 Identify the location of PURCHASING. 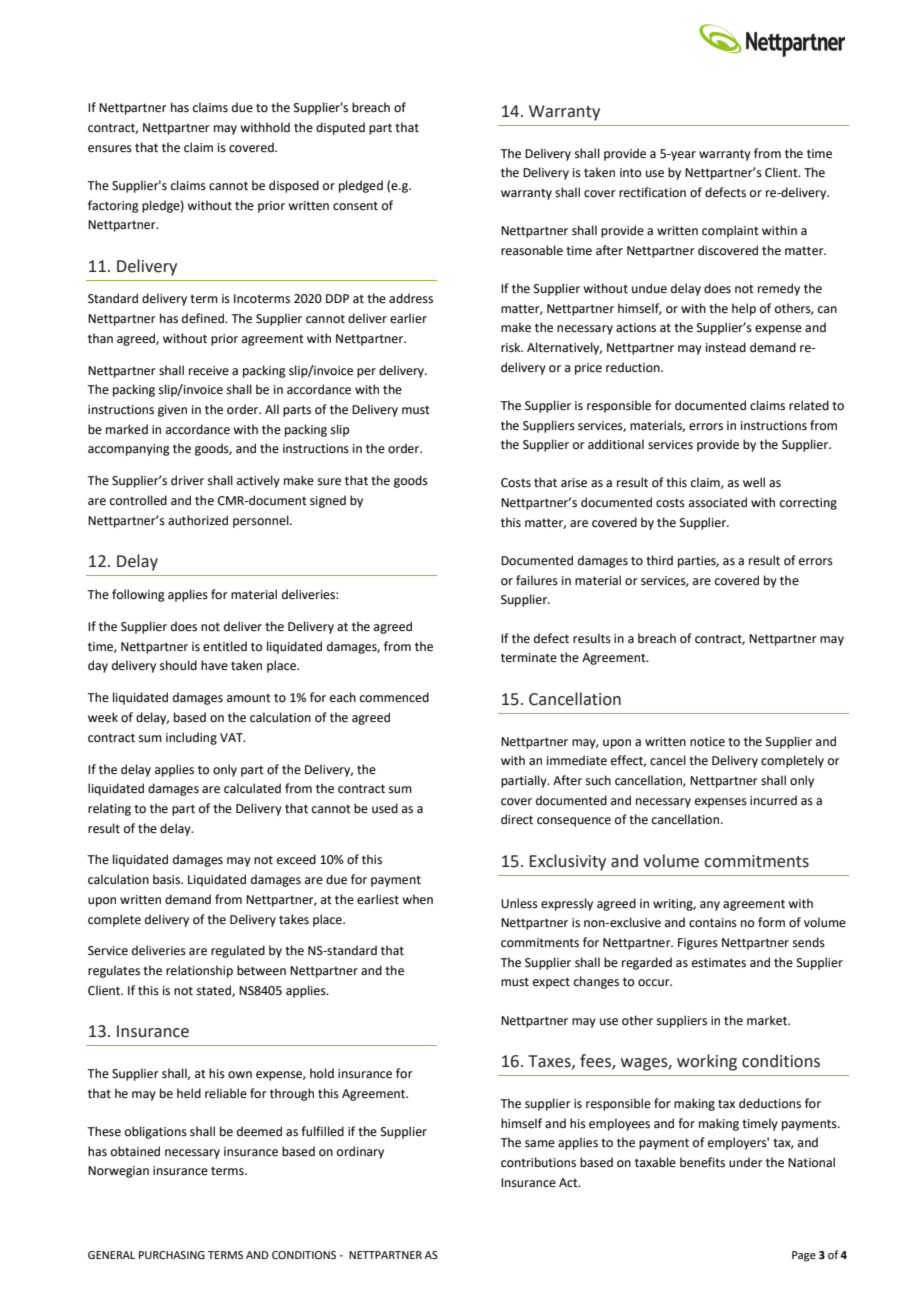
(172, 1255).
